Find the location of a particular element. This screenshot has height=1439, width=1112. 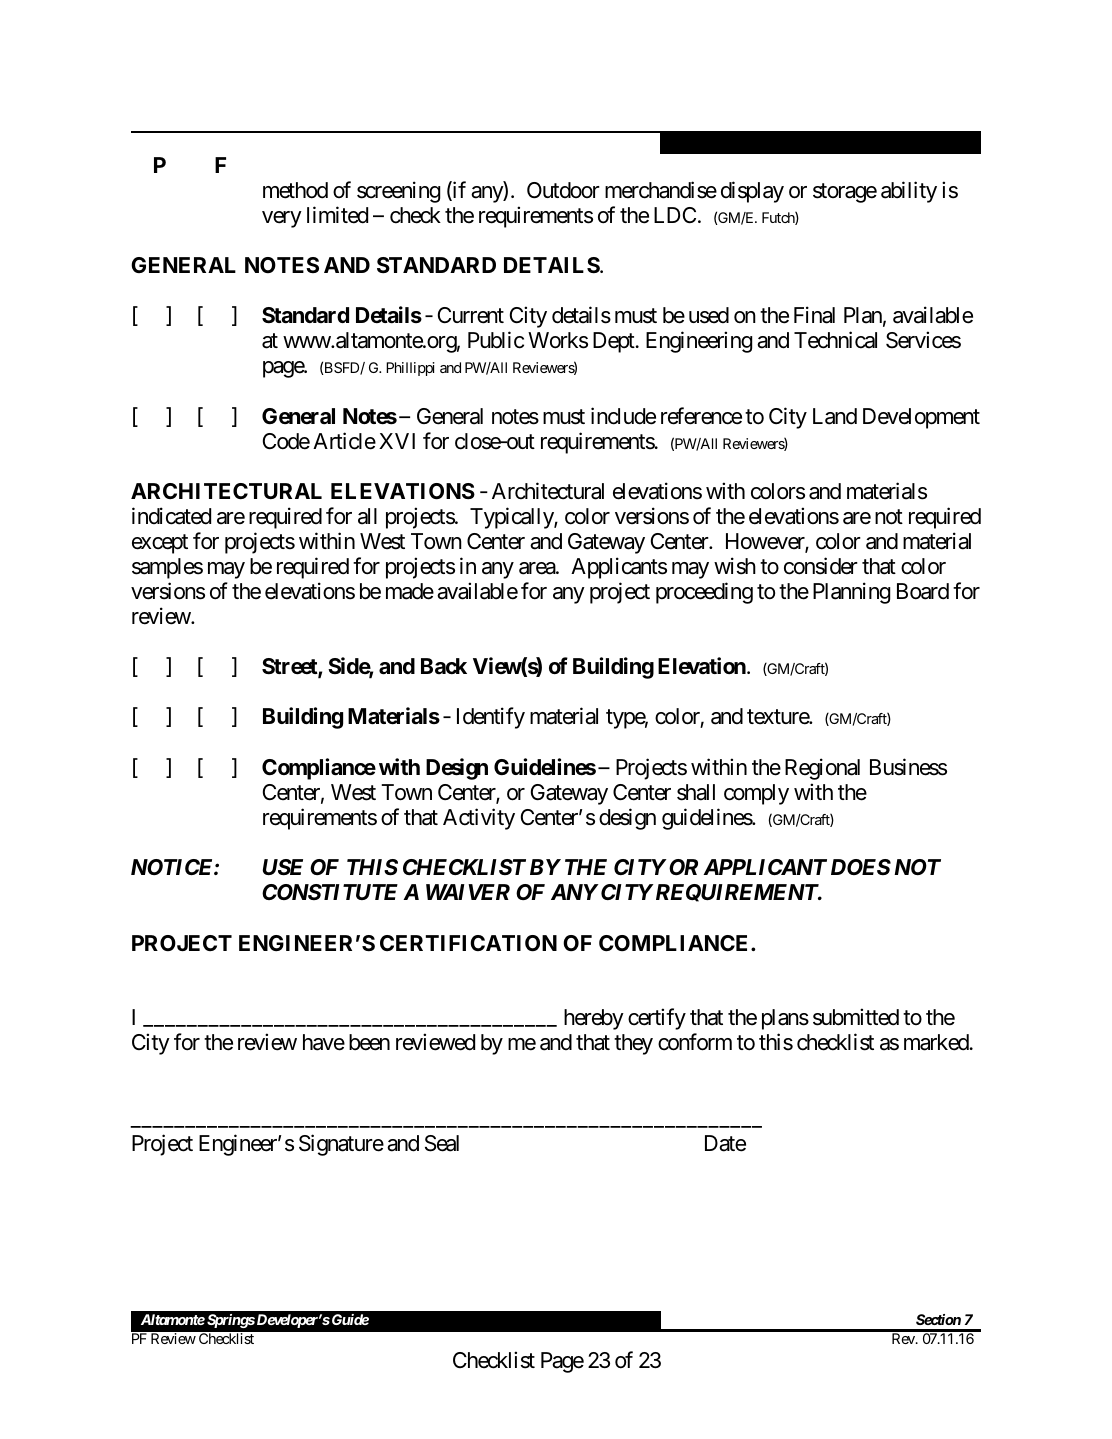

marked is located at coordinates (936, 1042).
